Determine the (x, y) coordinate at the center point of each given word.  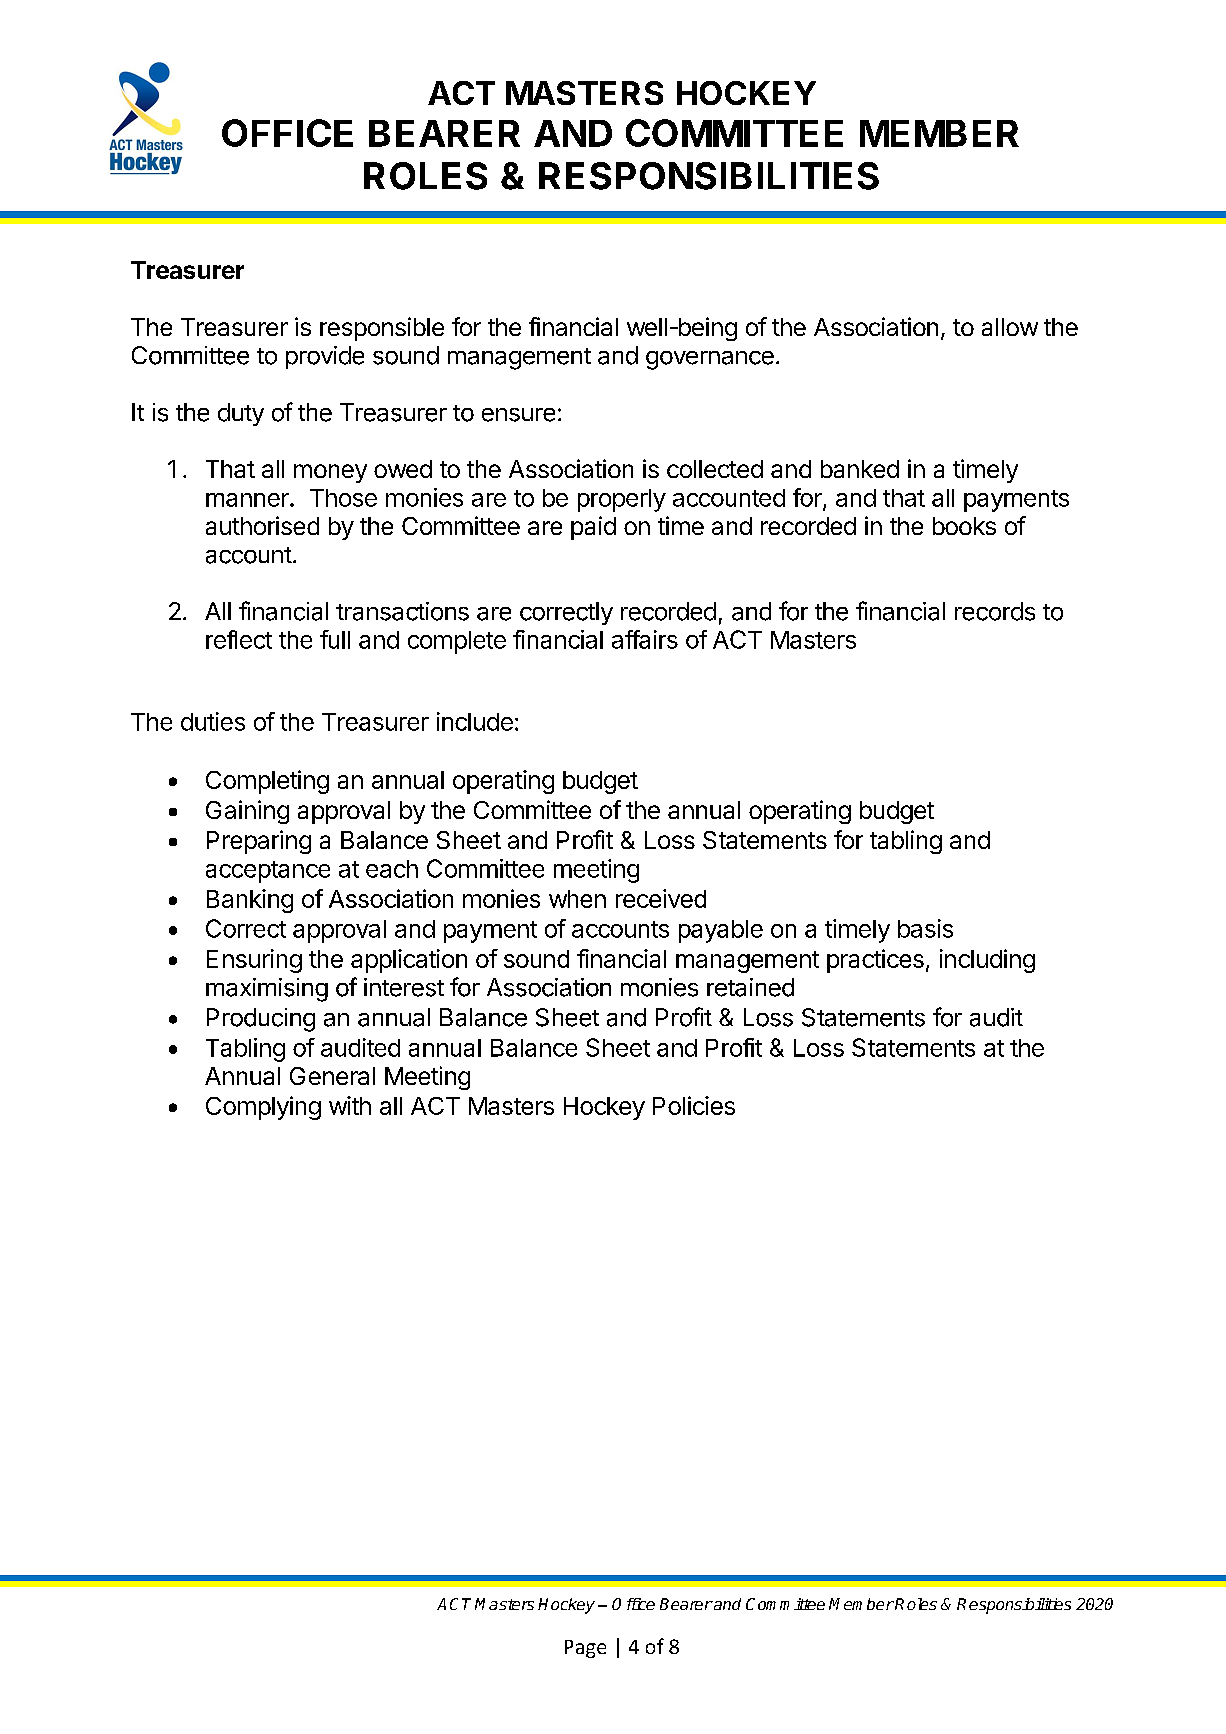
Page (585, 1649)
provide (325, 357)
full (335, 639)
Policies (694, 1105)
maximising (267, 990)
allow (1010, 327)
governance (710, 360)
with (350, 1105)
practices (875, 961)
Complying (263, 1108)
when (577, 899)
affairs (645, 639)
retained (750, 987)
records (995, 611)
